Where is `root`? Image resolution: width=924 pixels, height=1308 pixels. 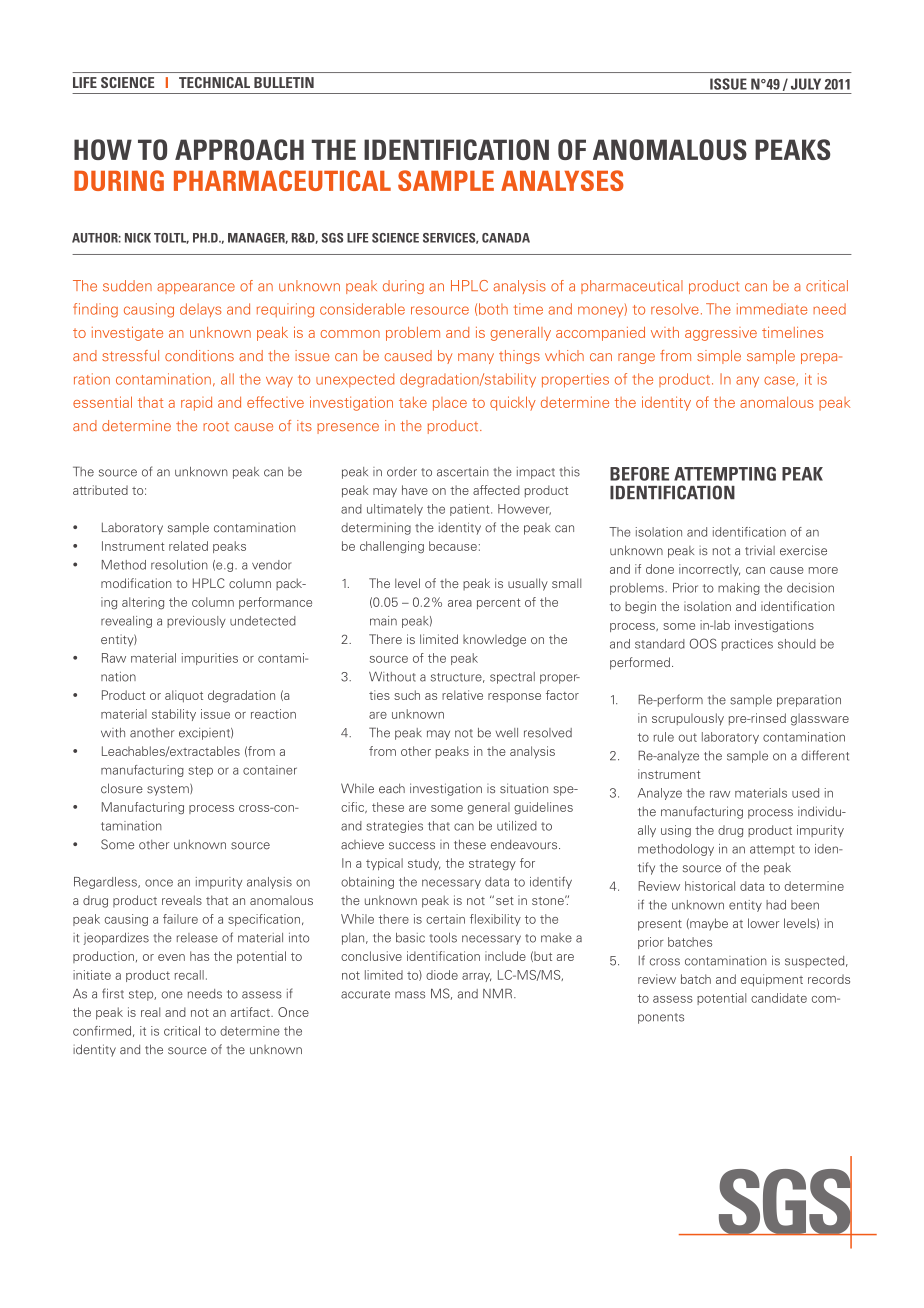
root is located at coordinates (216, 426).
